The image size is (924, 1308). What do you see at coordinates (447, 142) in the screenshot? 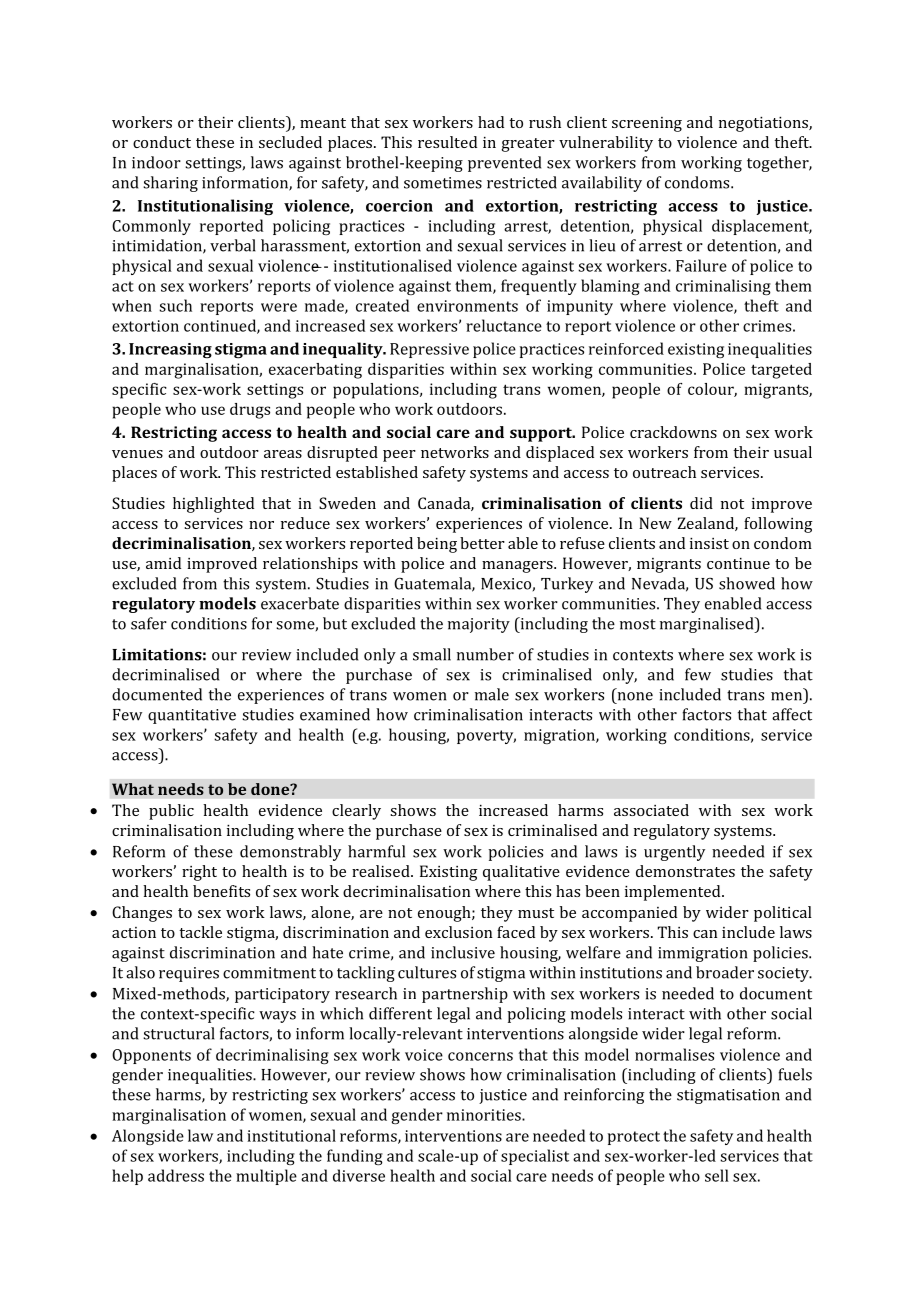
I see `resulted` at bounding box center [447, 142].
